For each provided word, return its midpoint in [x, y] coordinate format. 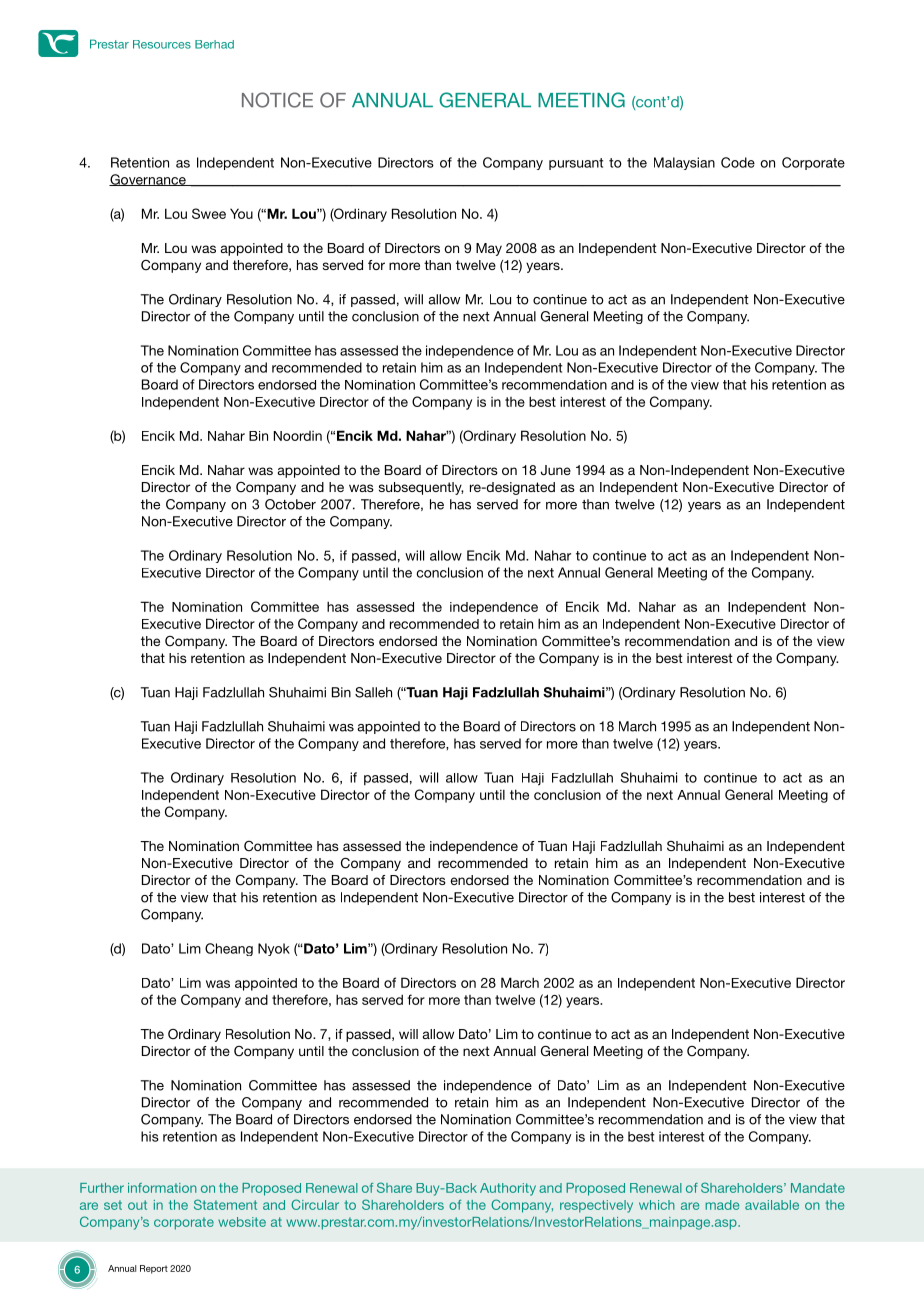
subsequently [421, 488]
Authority [508, 1189]
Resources [162, 44]
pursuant [576, 164]
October [290, 504]
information [162, 1188]
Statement [225, 1204]
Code [738, 162]
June [556, 470]
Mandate [818, 1188]
